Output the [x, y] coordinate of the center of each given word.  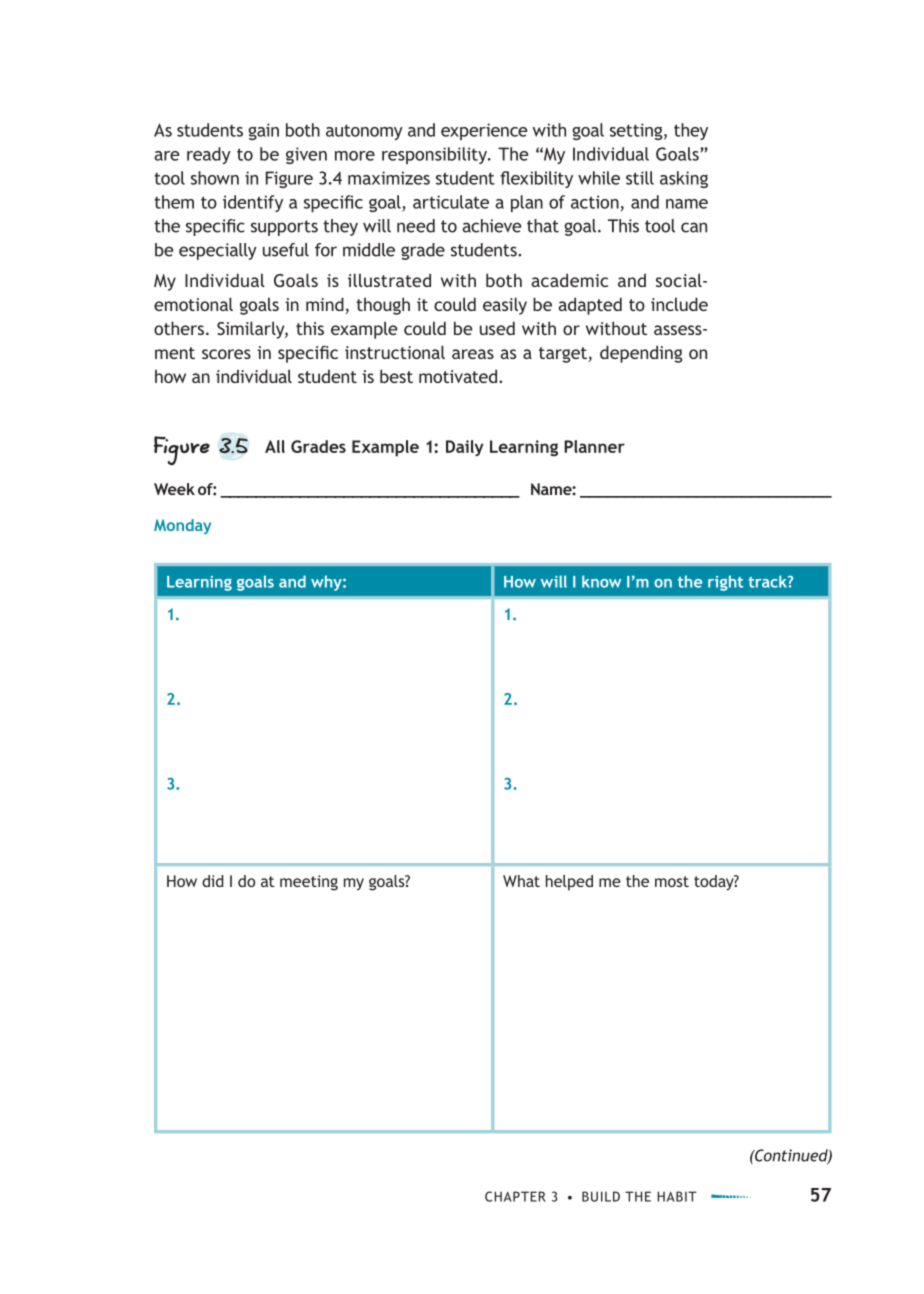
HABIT [677, 1196]
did [213, 881]
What [521, 881]
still [640, 178]
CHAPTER [515, 1196]
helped [569, 883]
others [179, 328]
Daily [465, 448]
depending [641, 354]
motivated [459, 376]
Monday [182, 526]
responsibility [435, 155]
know [601, 581]
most [672, 881]
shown [215, 178]
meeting [309, 883]
